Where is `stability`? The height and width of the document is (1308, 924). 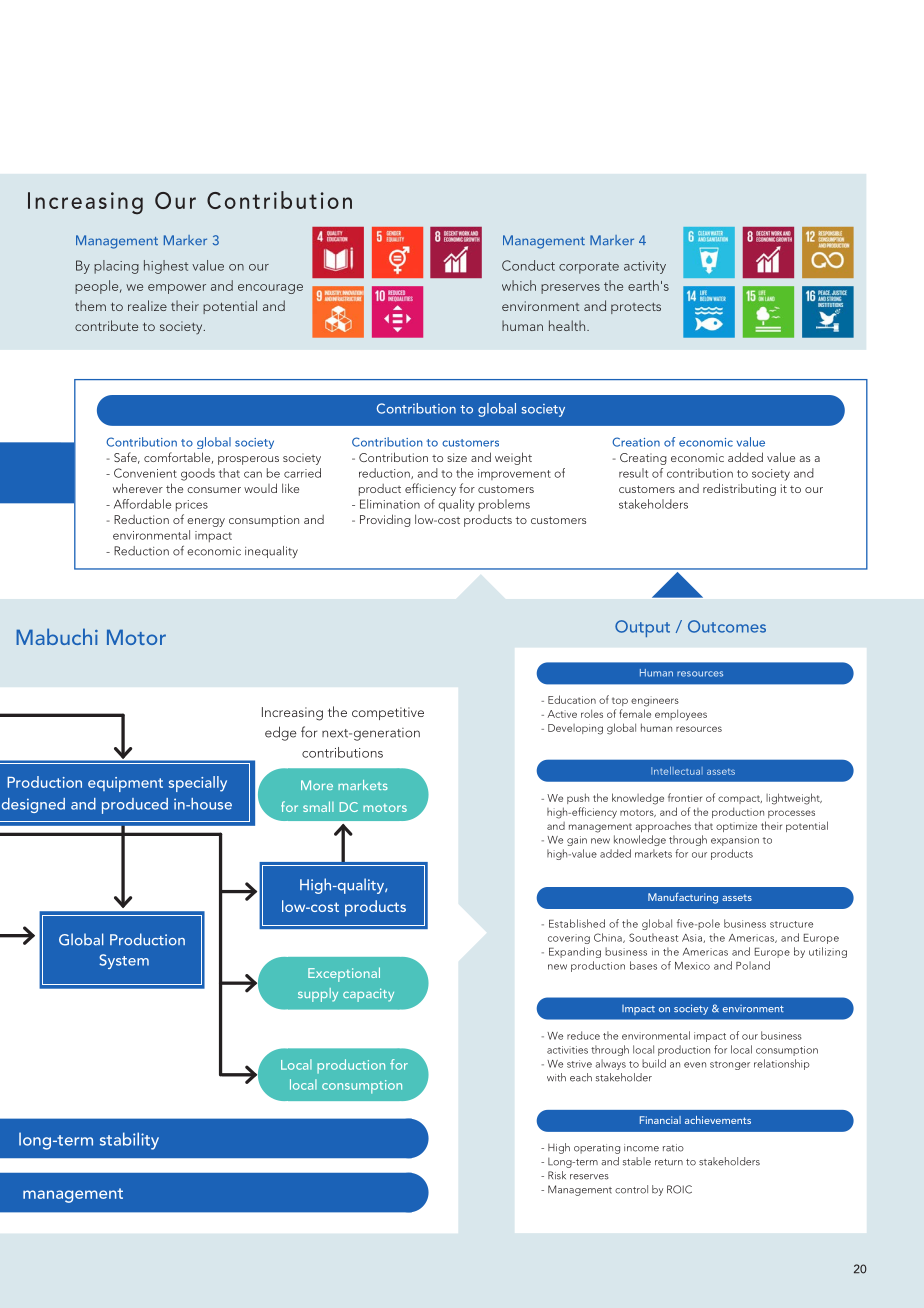
stability is located at coordinates (129, 1141).
